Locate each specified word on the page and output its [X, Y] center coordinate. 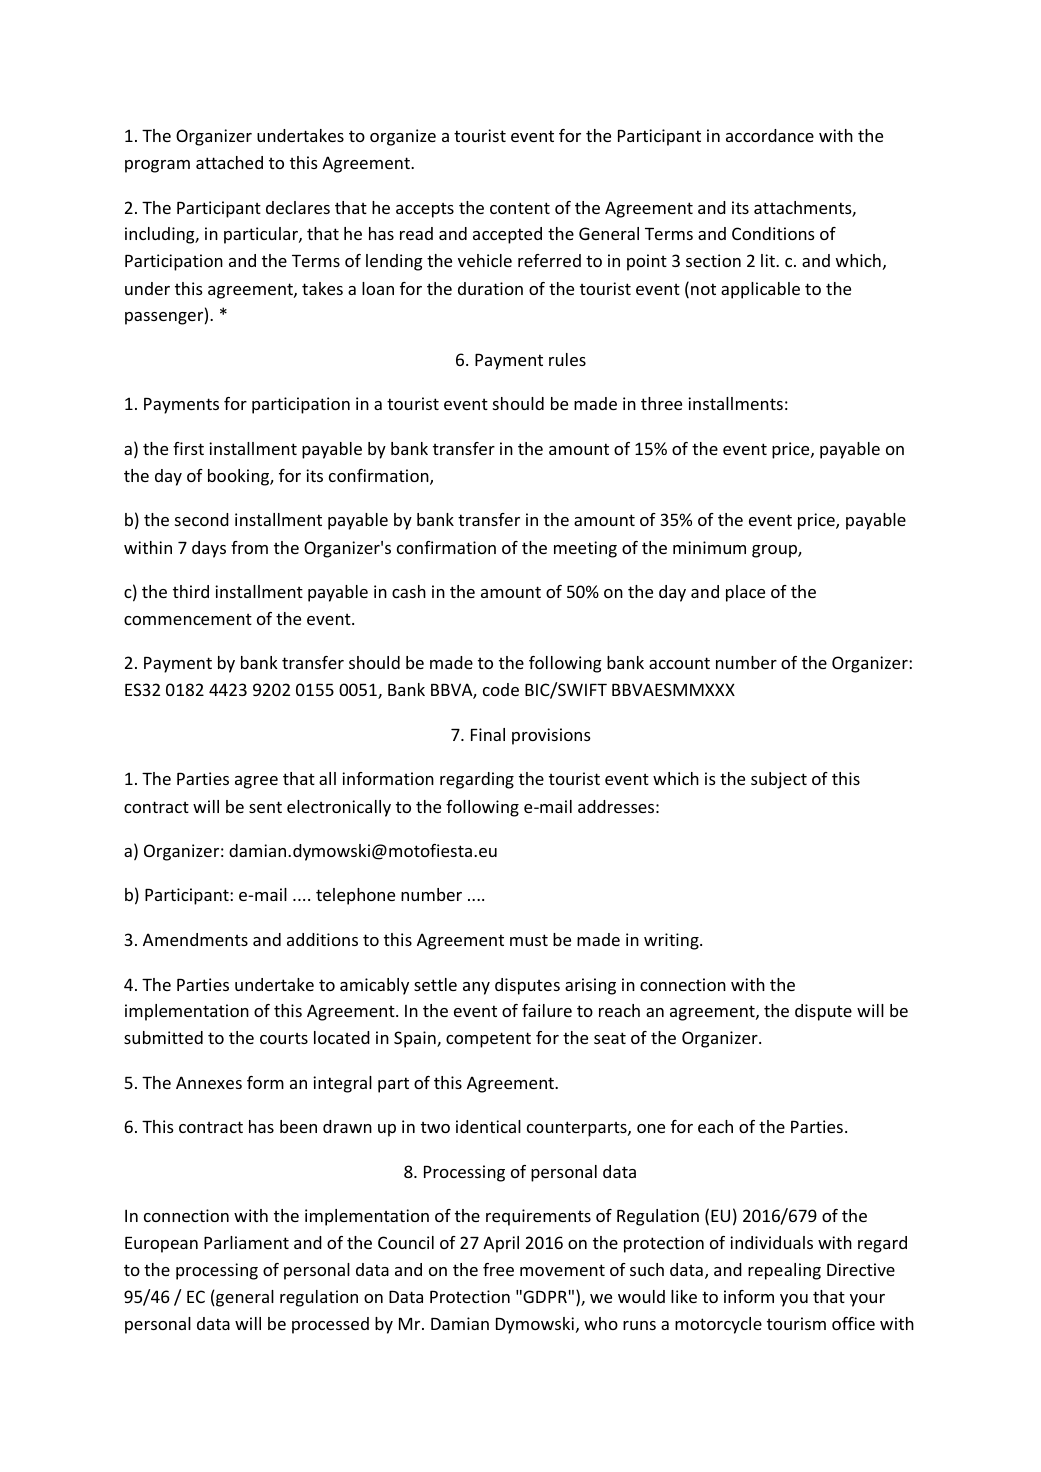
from [249, 547]
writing [672, 941]
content [520, 208]
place [745, 593]
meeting [585, 549]
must [529, 940]
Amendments [195, 939]
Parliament [246, 1242]
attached [229, 162]
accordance [770, 135]
